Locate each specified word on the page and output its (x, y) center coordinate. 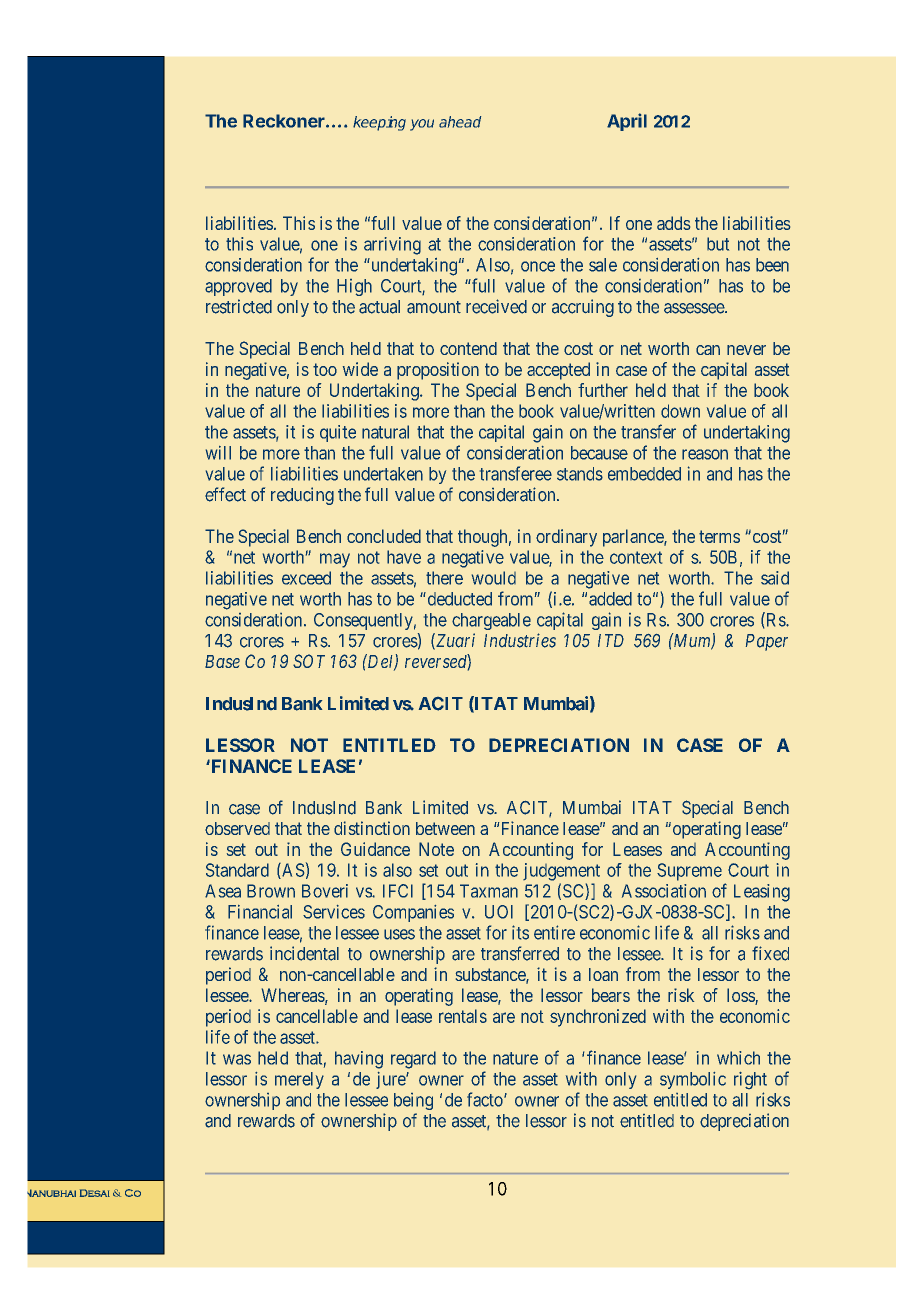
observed (237, 828)
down (680, 411)
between (445, 828)
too (325, 369)
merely (299, 1080)
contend (468, 348)
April (627, 122)
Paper (767, 642)
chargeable (491, 621)
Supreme (689, 872)
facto (486, 1099)
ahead (460, 122)
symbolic (693, 1080)
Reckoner (285, 121)
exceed (306, 578)
